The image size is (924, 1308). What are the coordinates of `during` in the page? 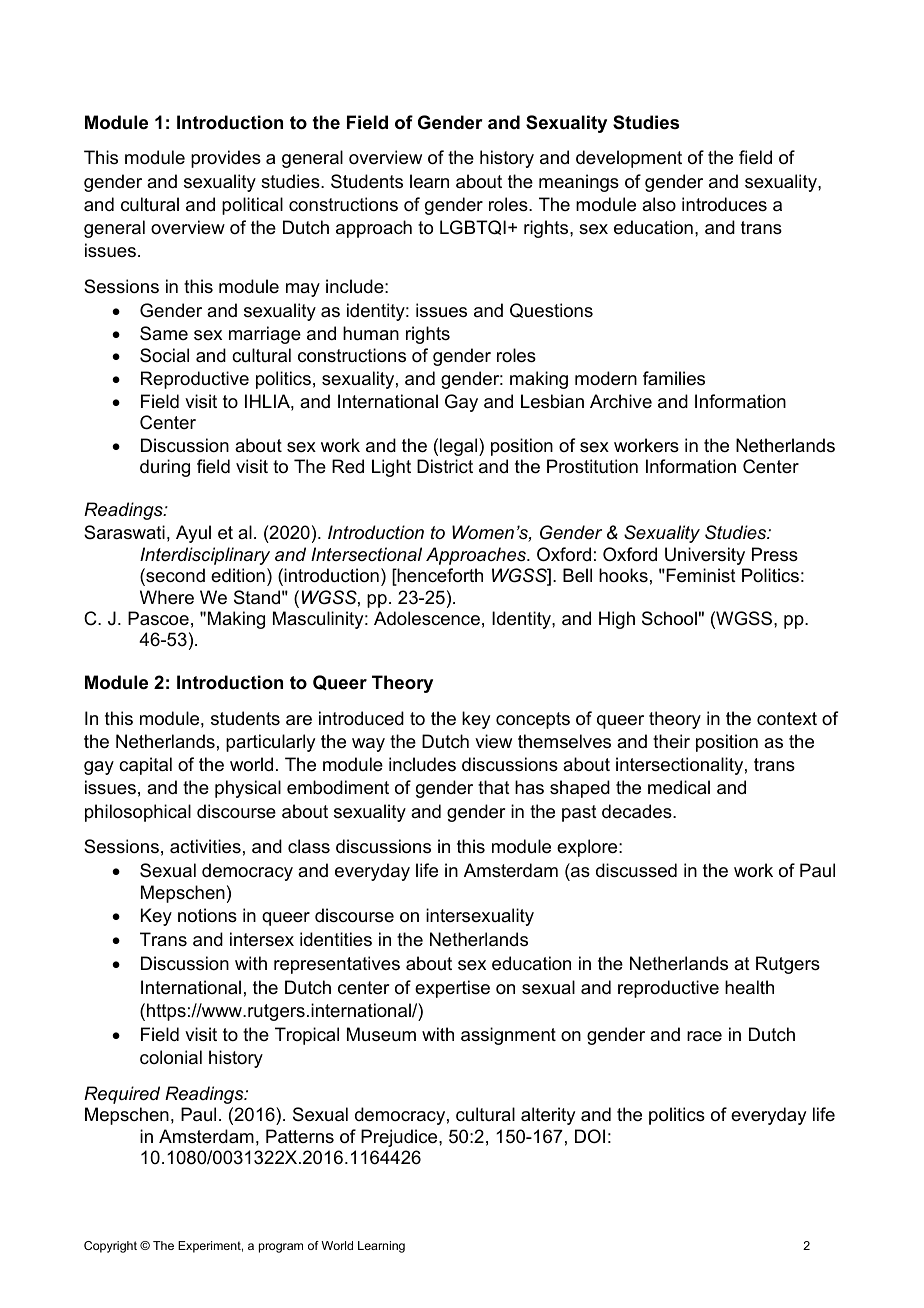 It's located at (165, 468).
